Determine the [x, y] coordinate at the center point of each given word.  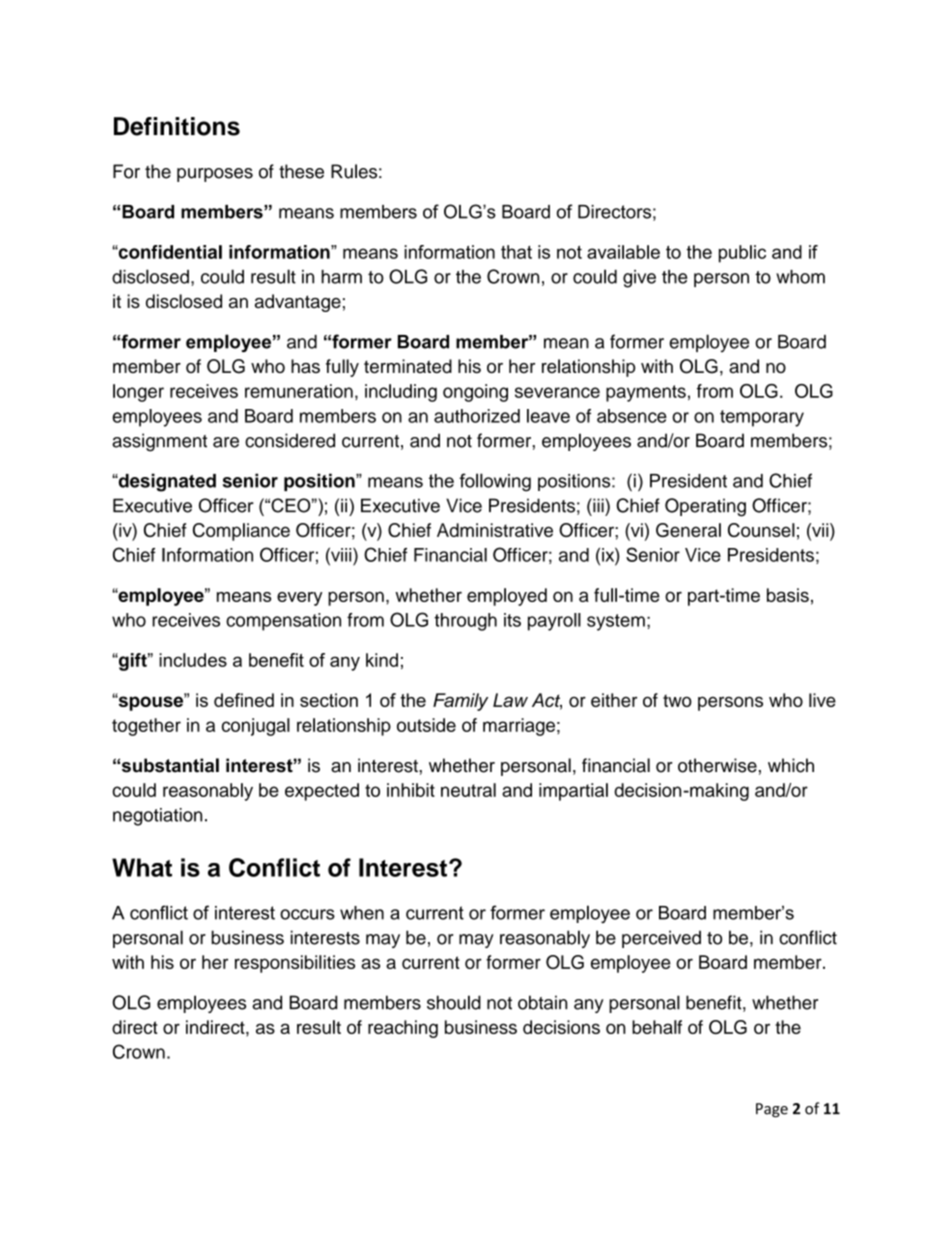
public [742, 254]
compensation [283, 622]
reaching [403, 1029]
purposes [215, 175]
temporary [762, 418]
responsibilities [295, 964]
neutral [468, 790]
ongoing [475, 393]
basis [788, 595]
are [226, 442]
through [465, 622]
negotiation [157, 817]
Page [772, 1110]
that [516, 252]
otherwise [717, 765]
